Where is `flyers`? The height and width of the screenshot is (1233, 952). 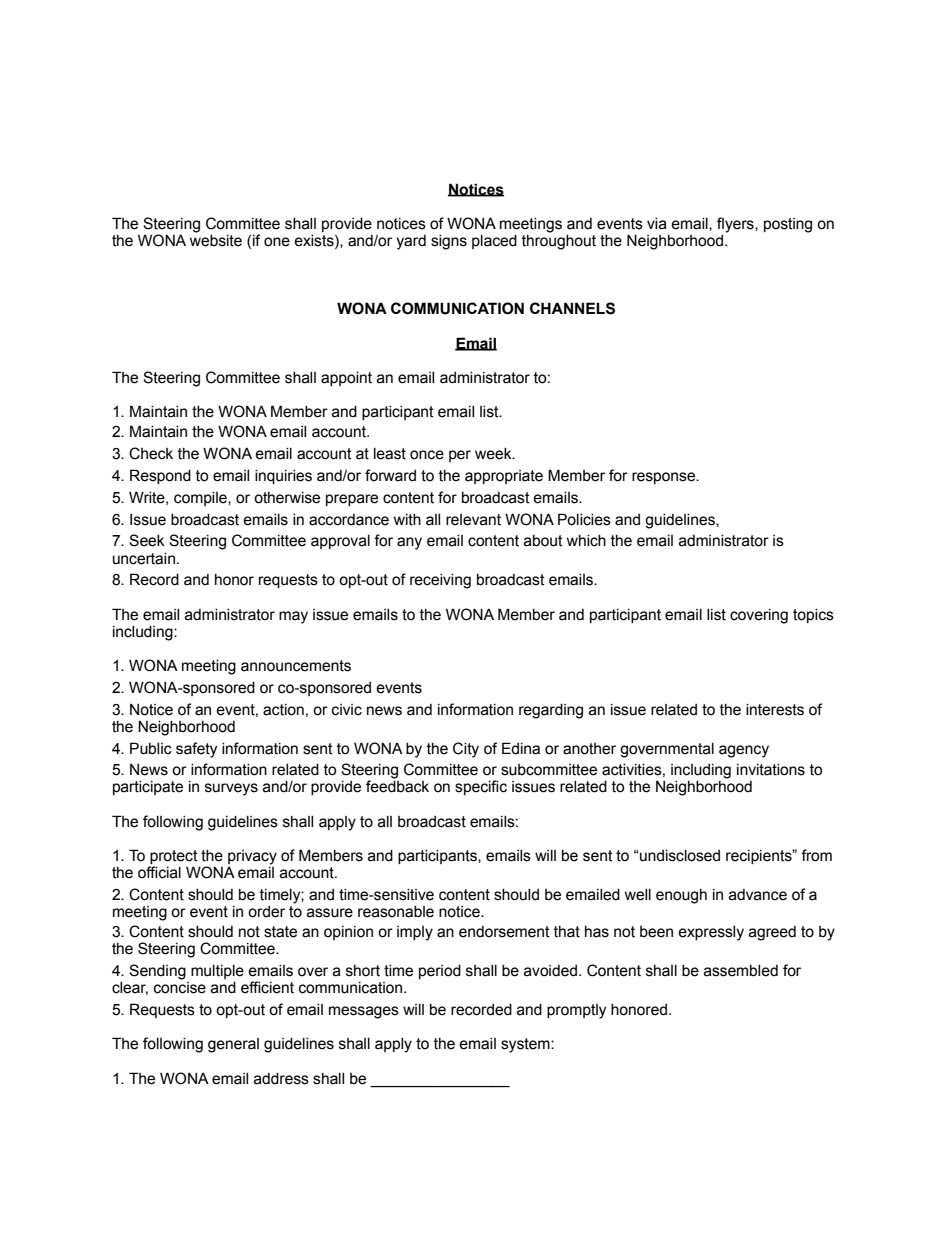
flyers is located at coordinates (736, 225).
